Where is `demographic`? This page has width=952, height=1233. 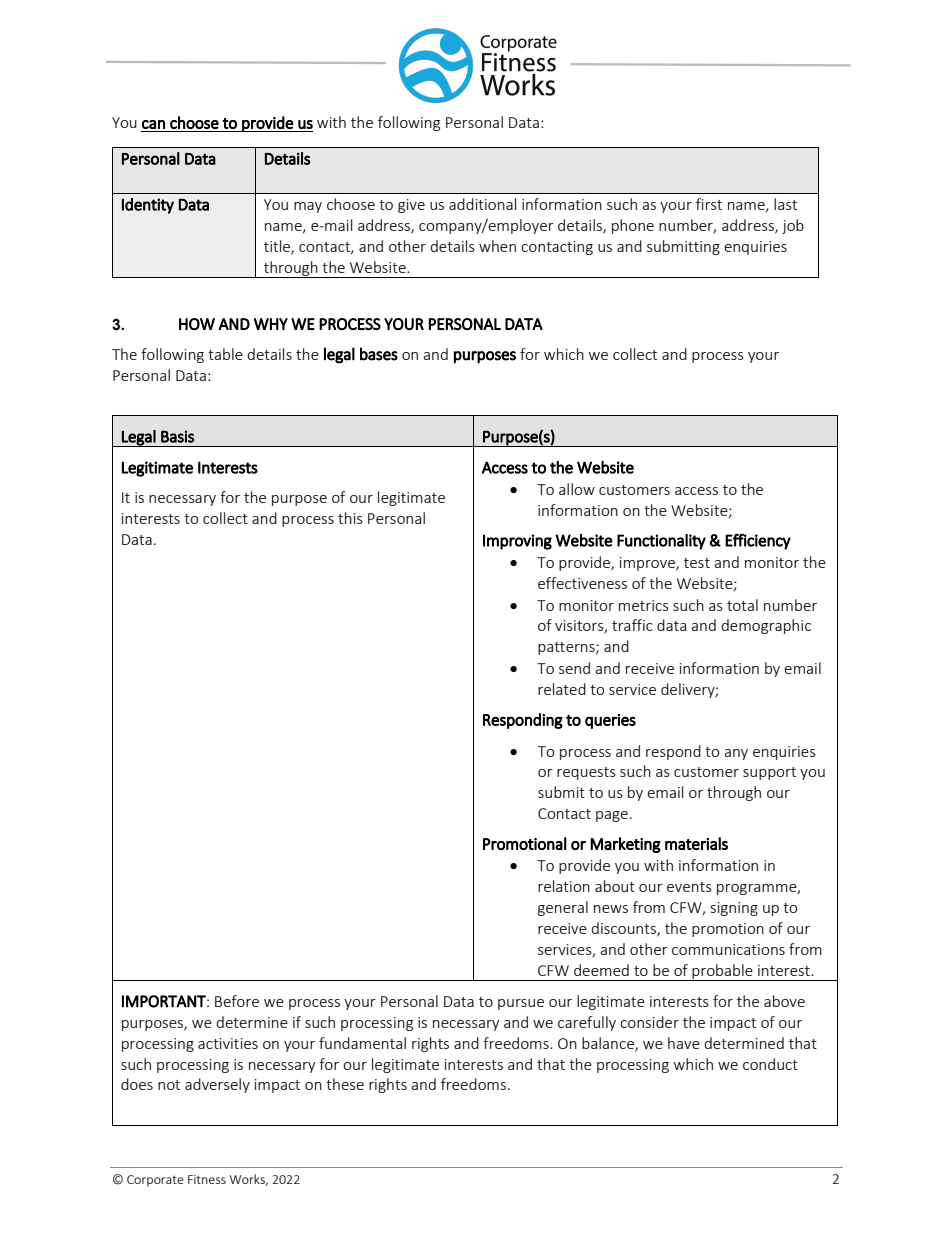
demographic is located at coordinates (766, 626).
